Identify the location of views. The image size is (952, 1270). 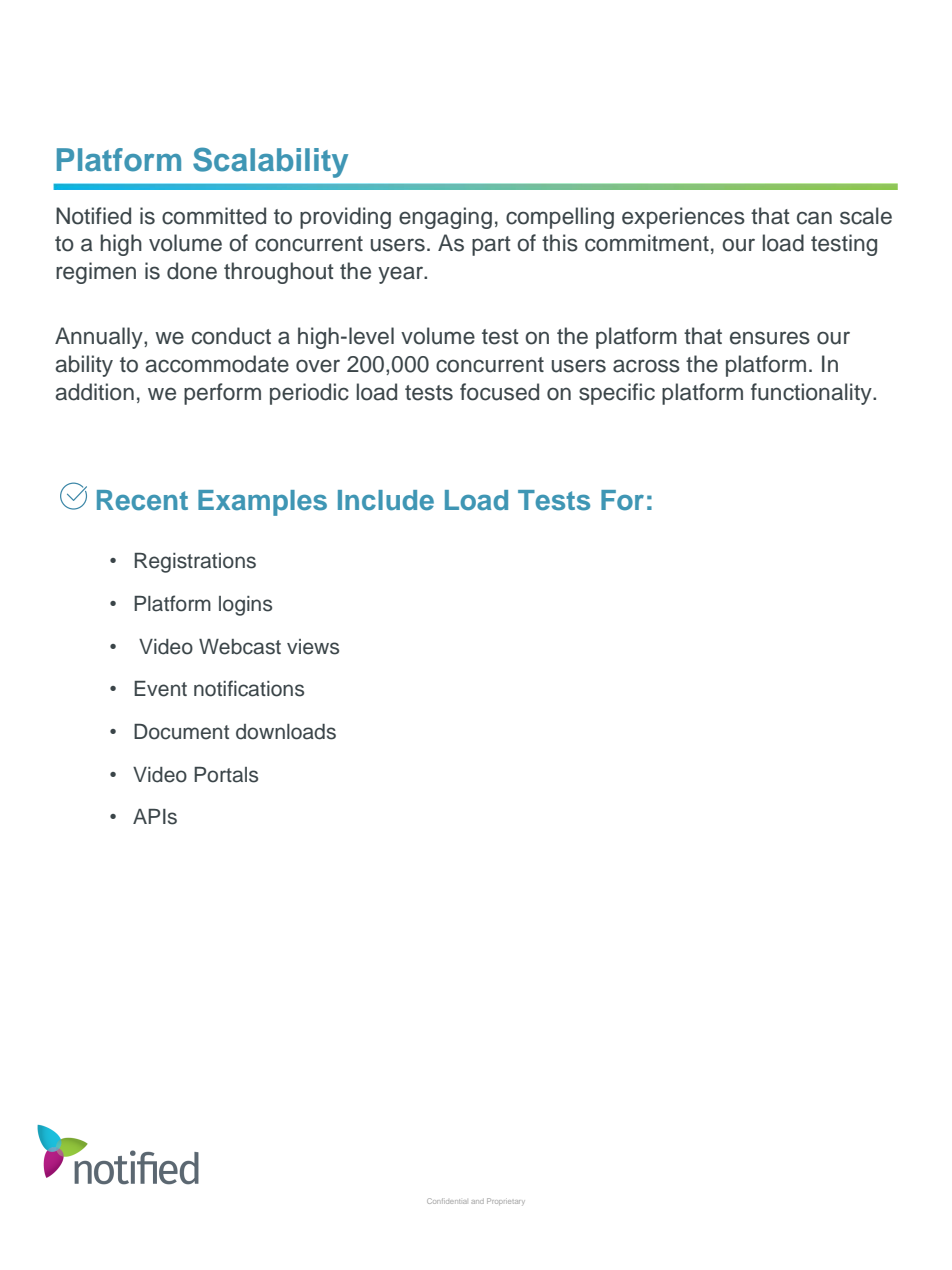
(313, 647).
